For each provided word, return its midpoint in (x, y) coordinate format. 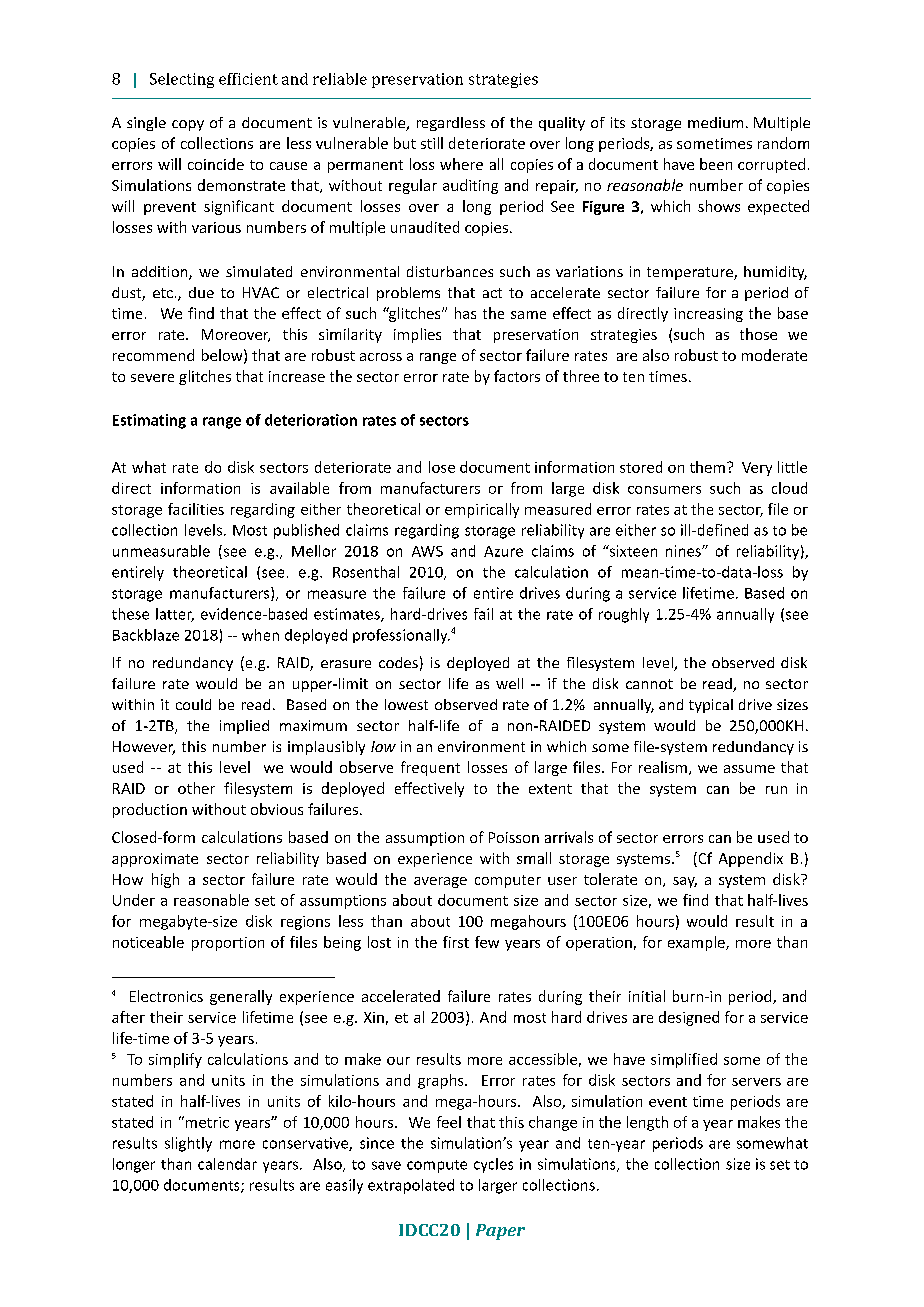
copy (188, 125)
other (196, 788)
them (707, 467)
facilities (196, 509)
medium (715, 122)
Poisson (514, 837)
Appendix (751, 859)
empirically (482, 510)
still (432, 143)
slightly (188, 1144)
